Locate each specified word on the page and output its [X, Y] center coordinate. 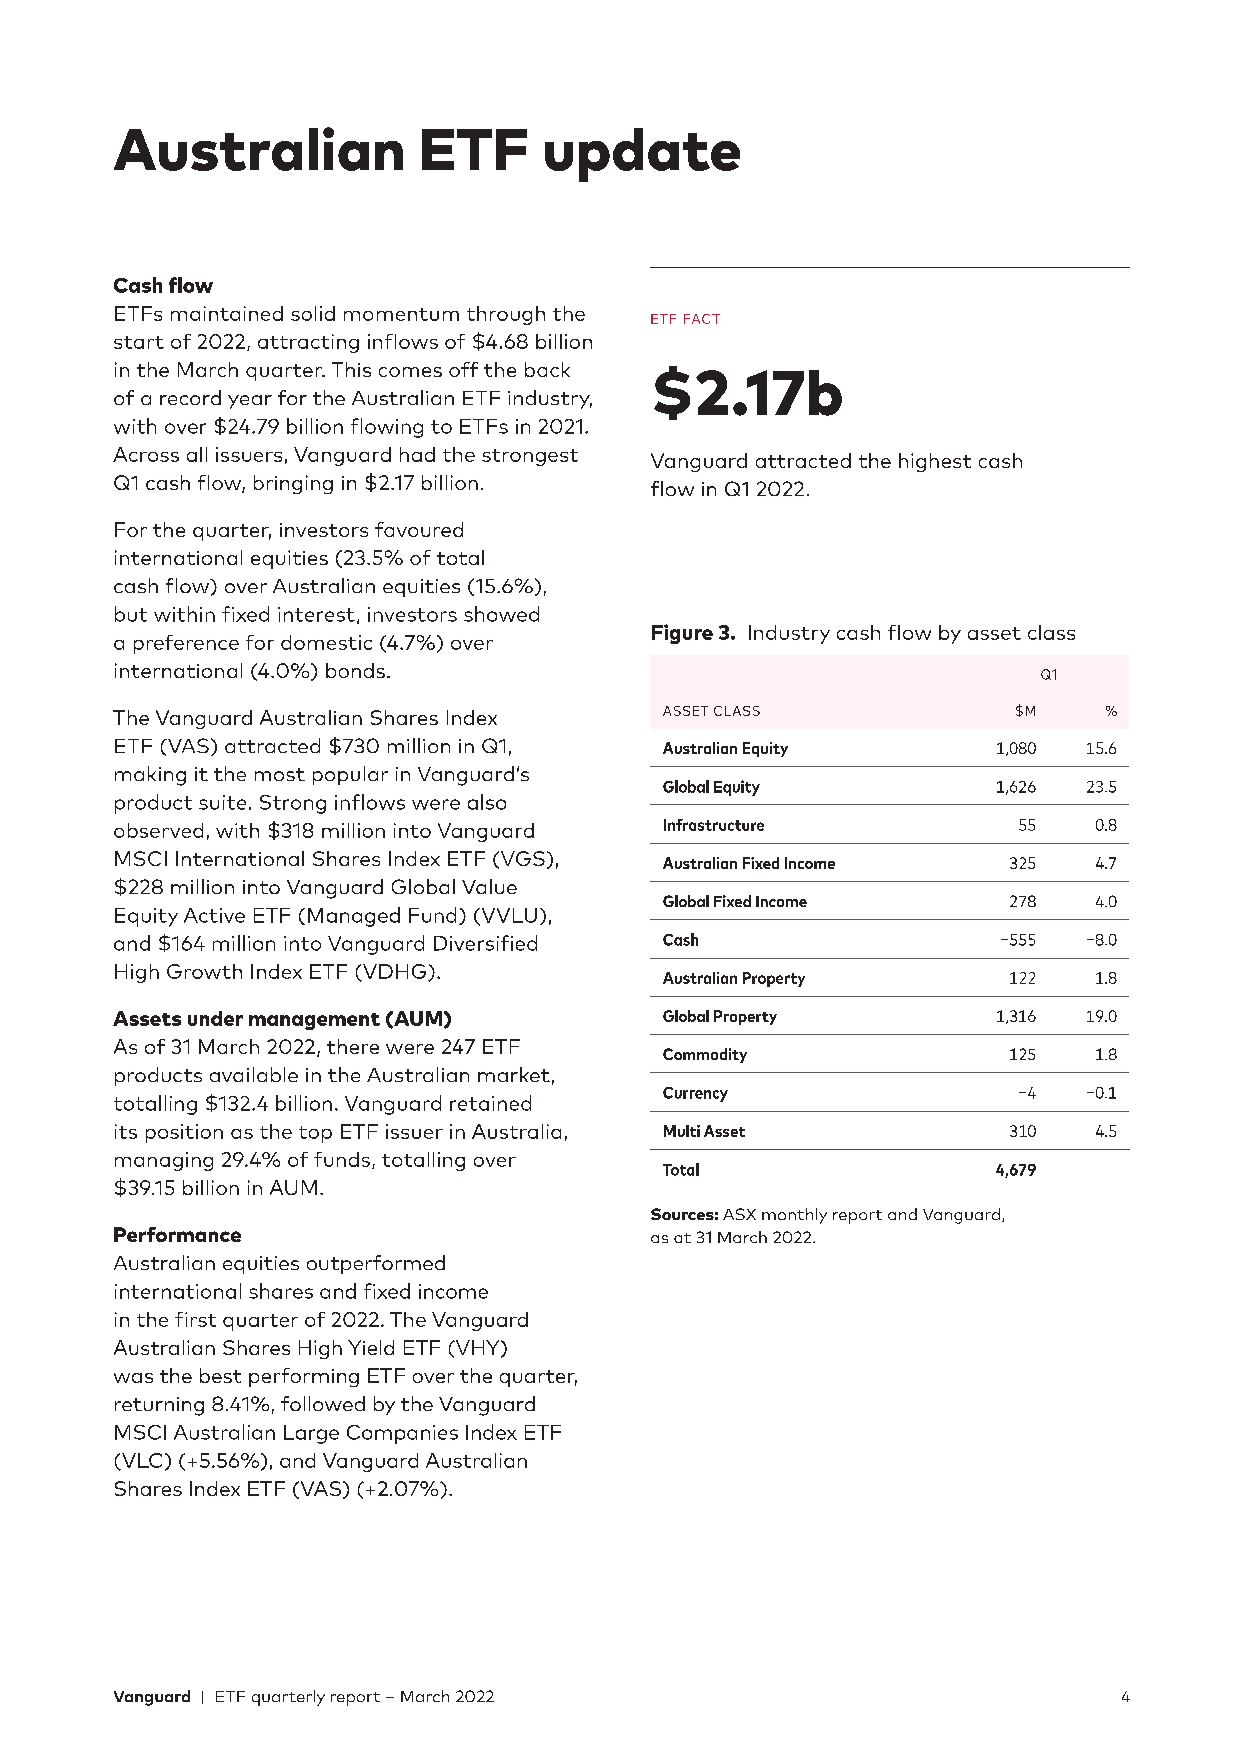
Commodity [705, 1055]
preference [186, 644]
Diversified [485, 943]
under [215, 1018]
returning [159, 1406]
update [642, 155]
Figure [682, 634]
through [506, 315]
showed [501, 614]
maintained [227, 313]
